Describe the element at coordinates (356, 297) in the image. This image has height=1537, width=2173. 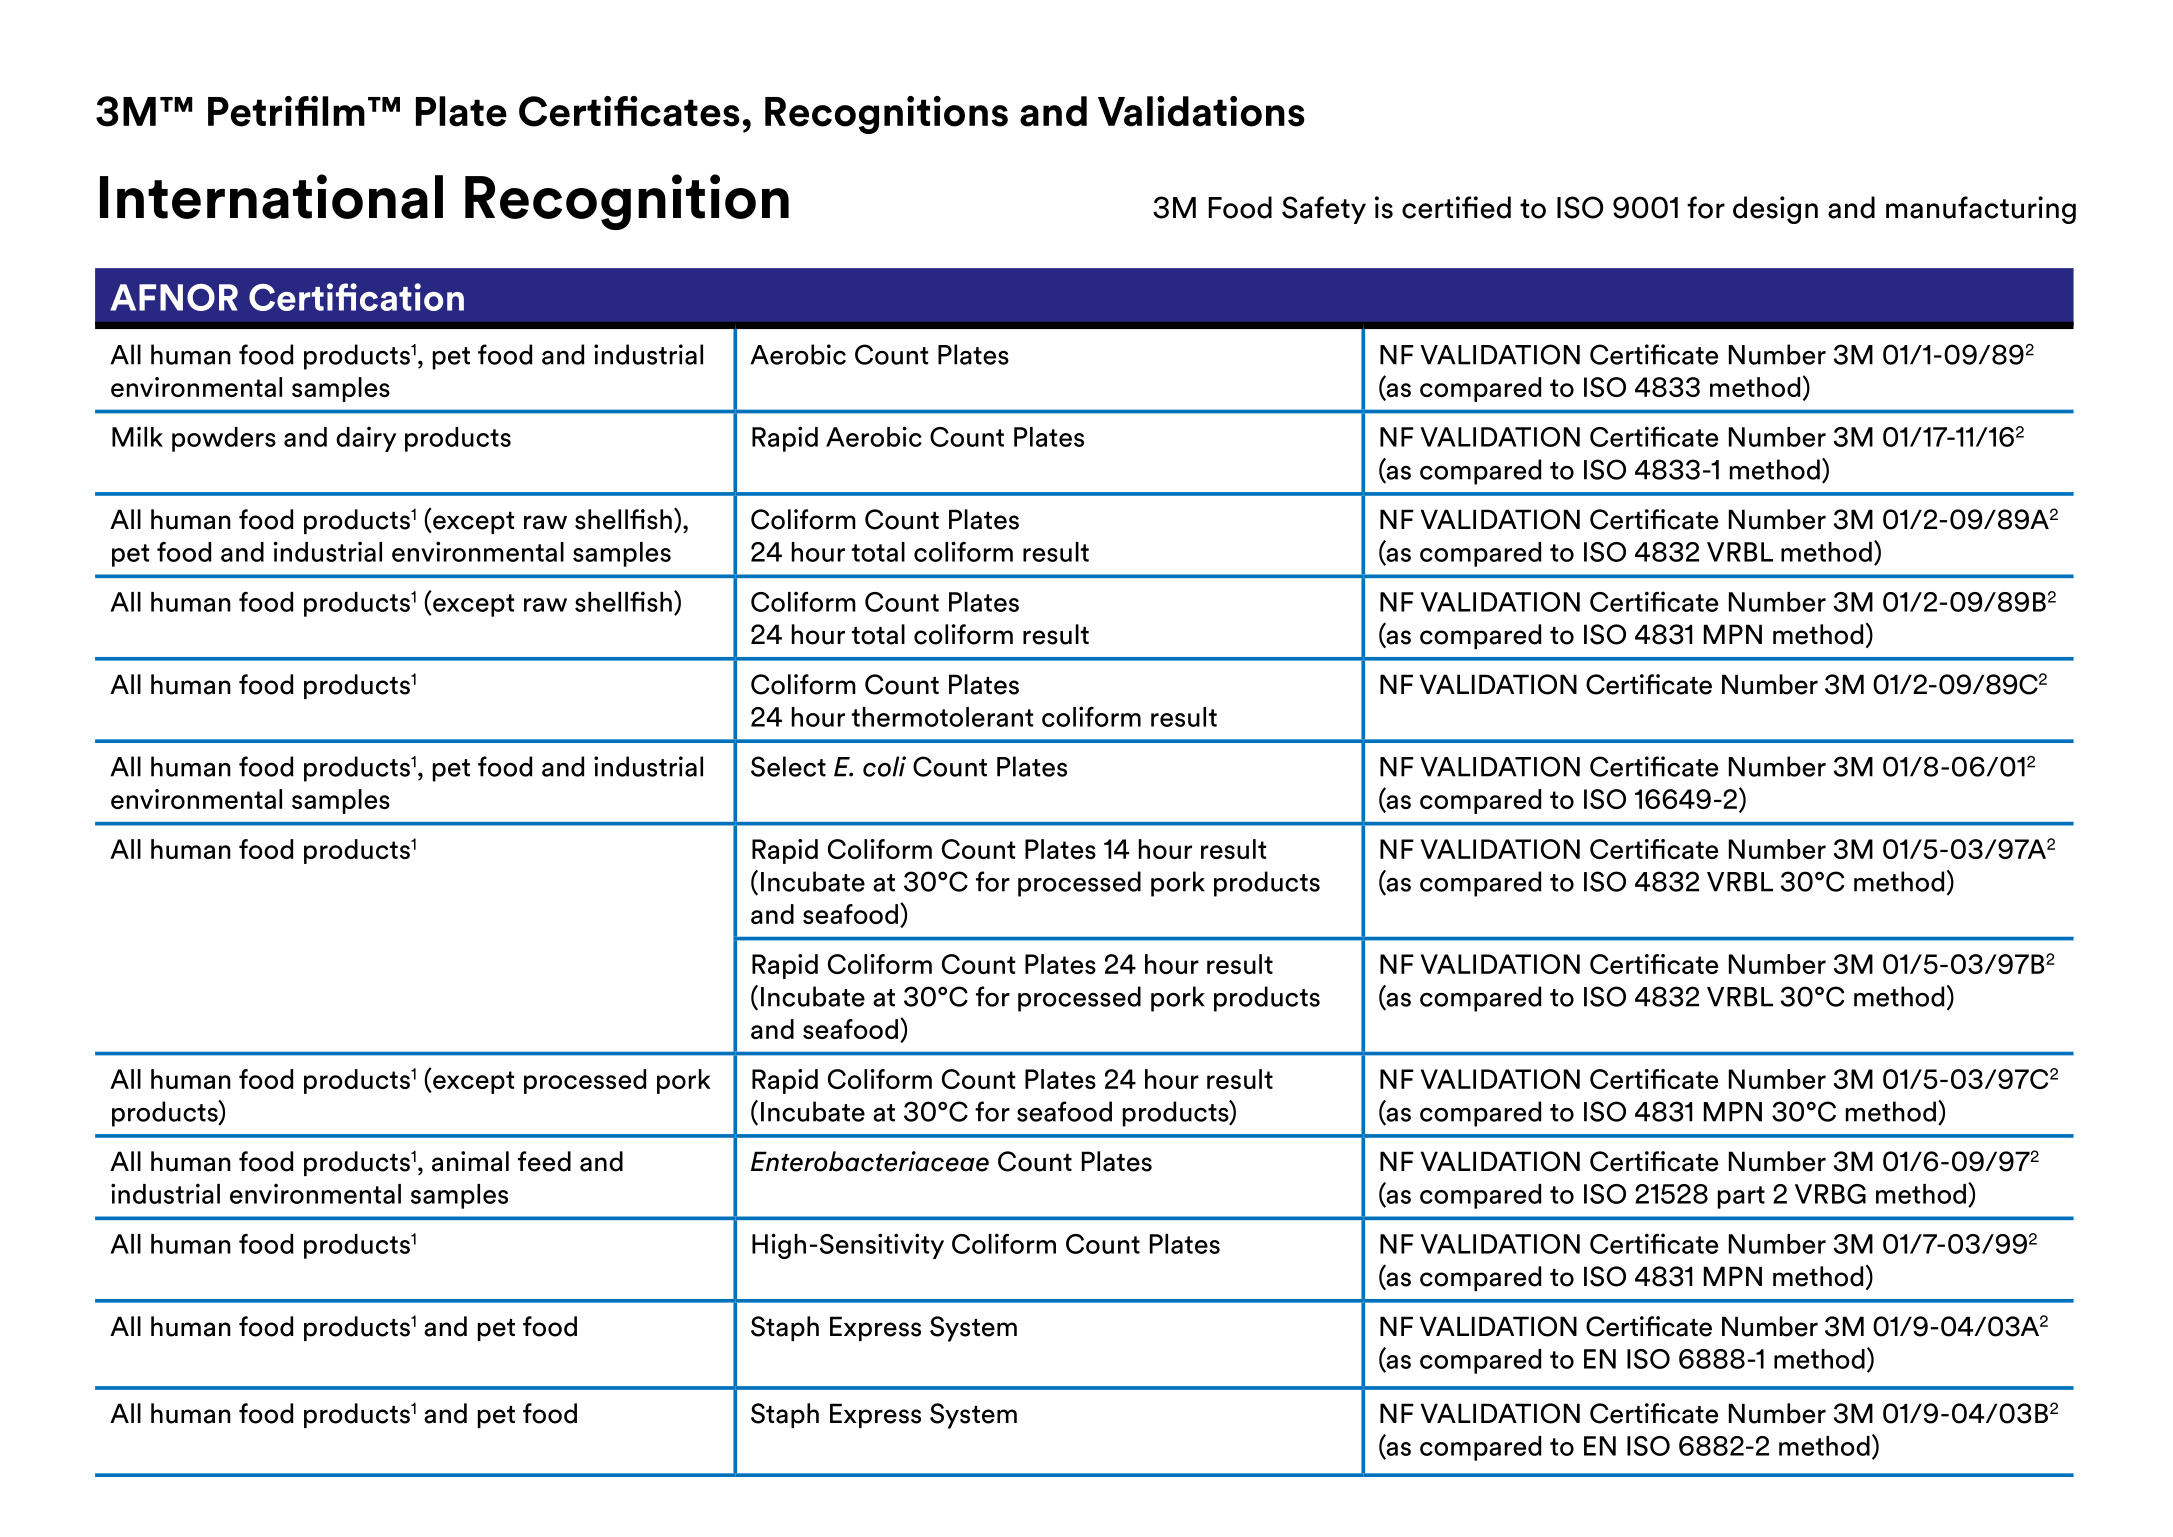
I see `Certification` at that location.
